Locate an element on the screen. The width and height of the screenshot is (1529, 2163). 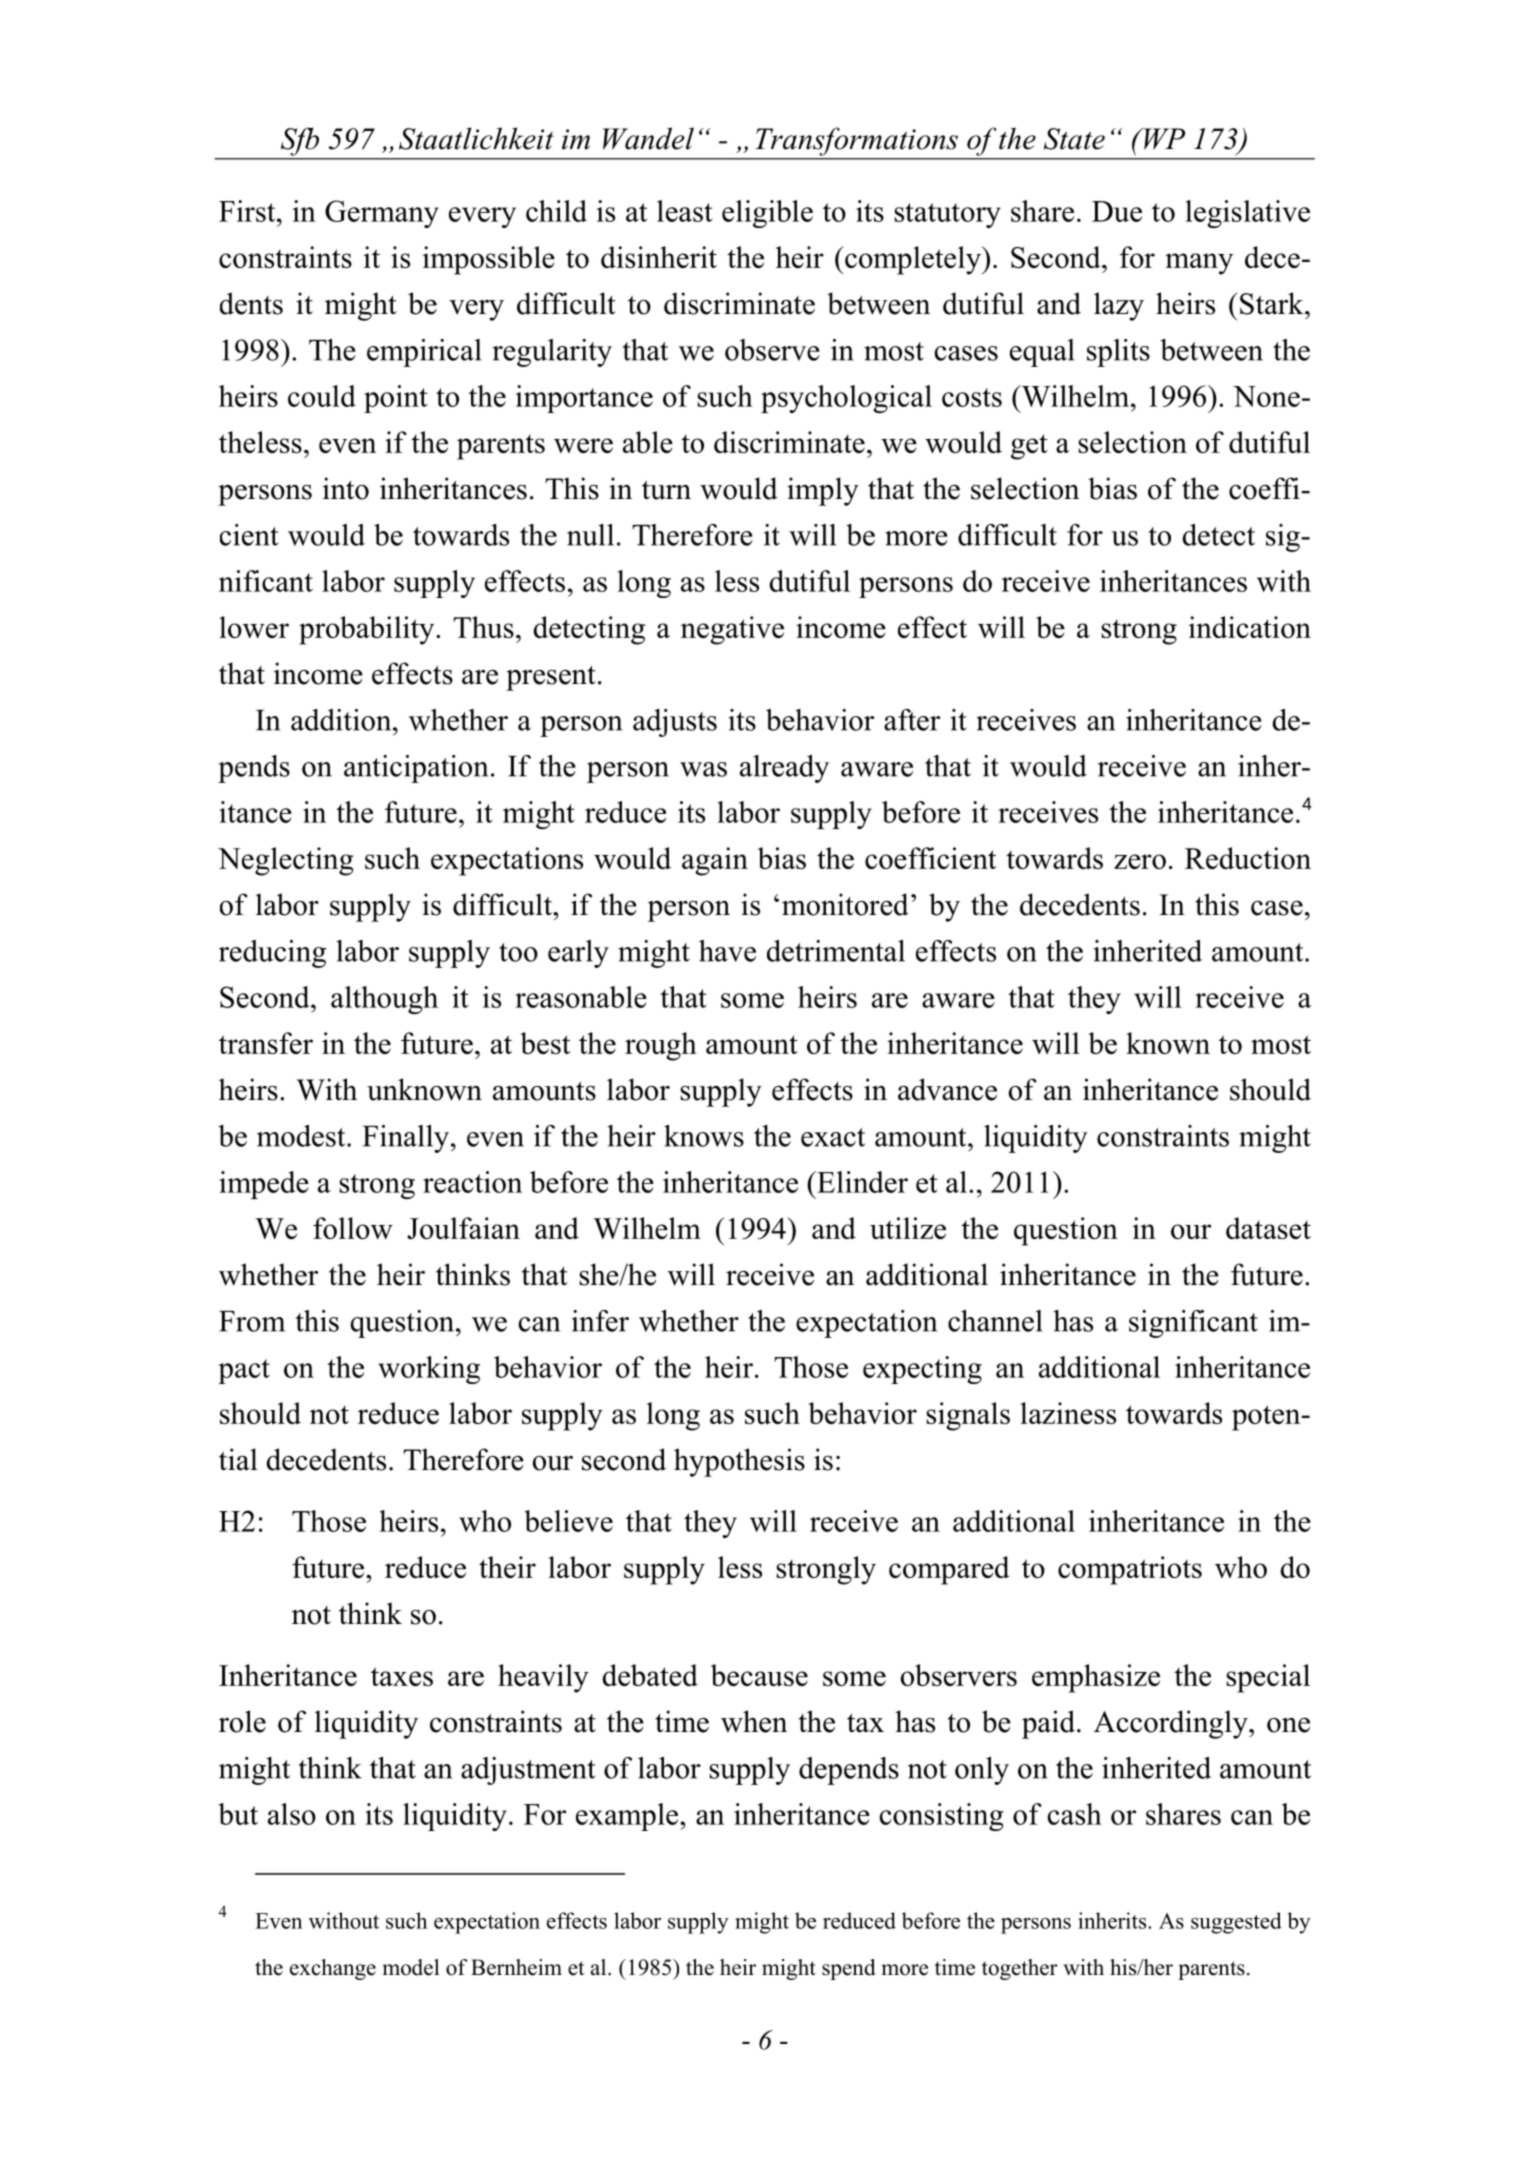
hypothesis is located at coordinates (739, 1462).
